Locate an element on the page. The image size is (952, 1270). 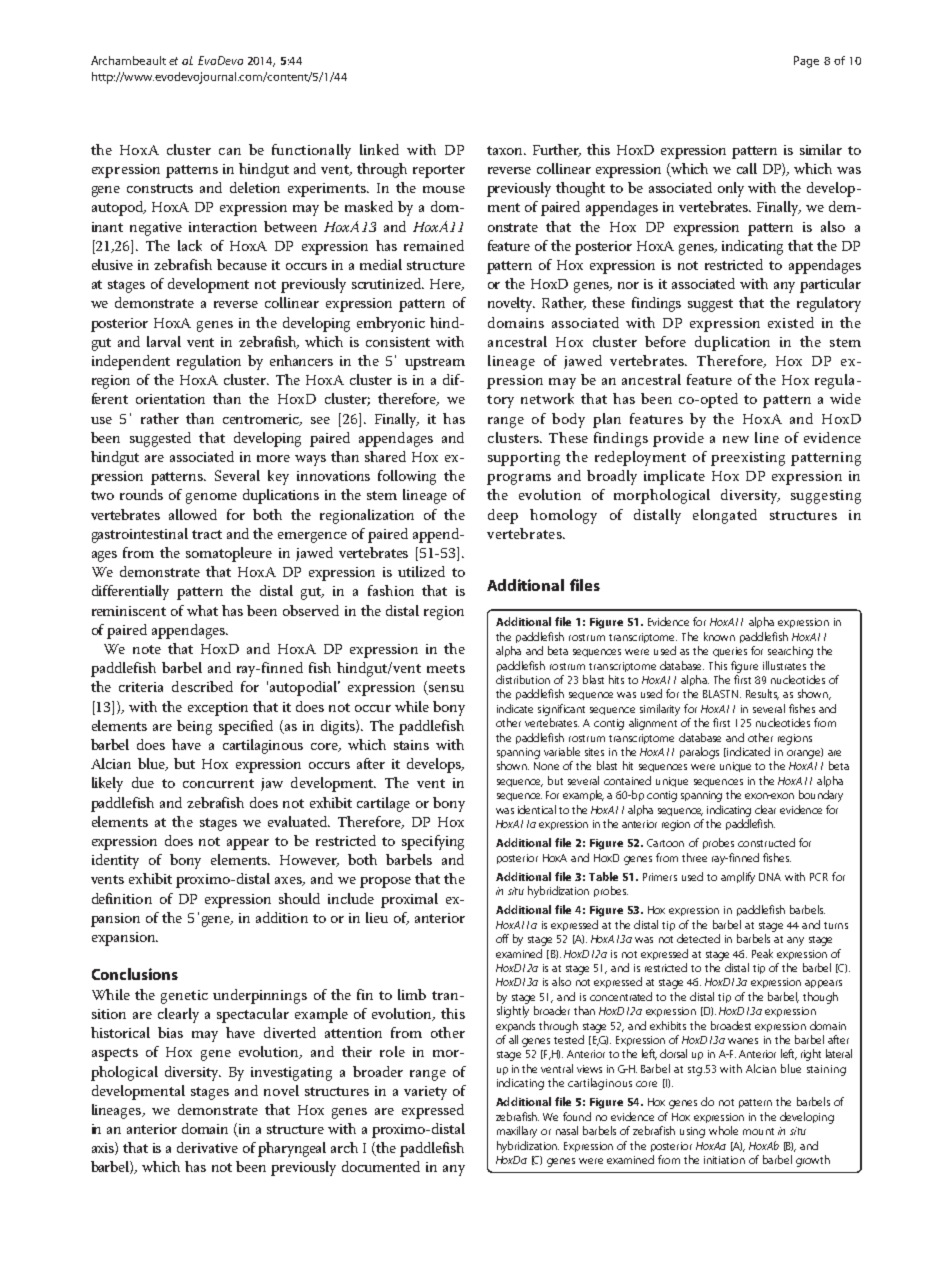
taxon is located at coordinates (506, 150).
